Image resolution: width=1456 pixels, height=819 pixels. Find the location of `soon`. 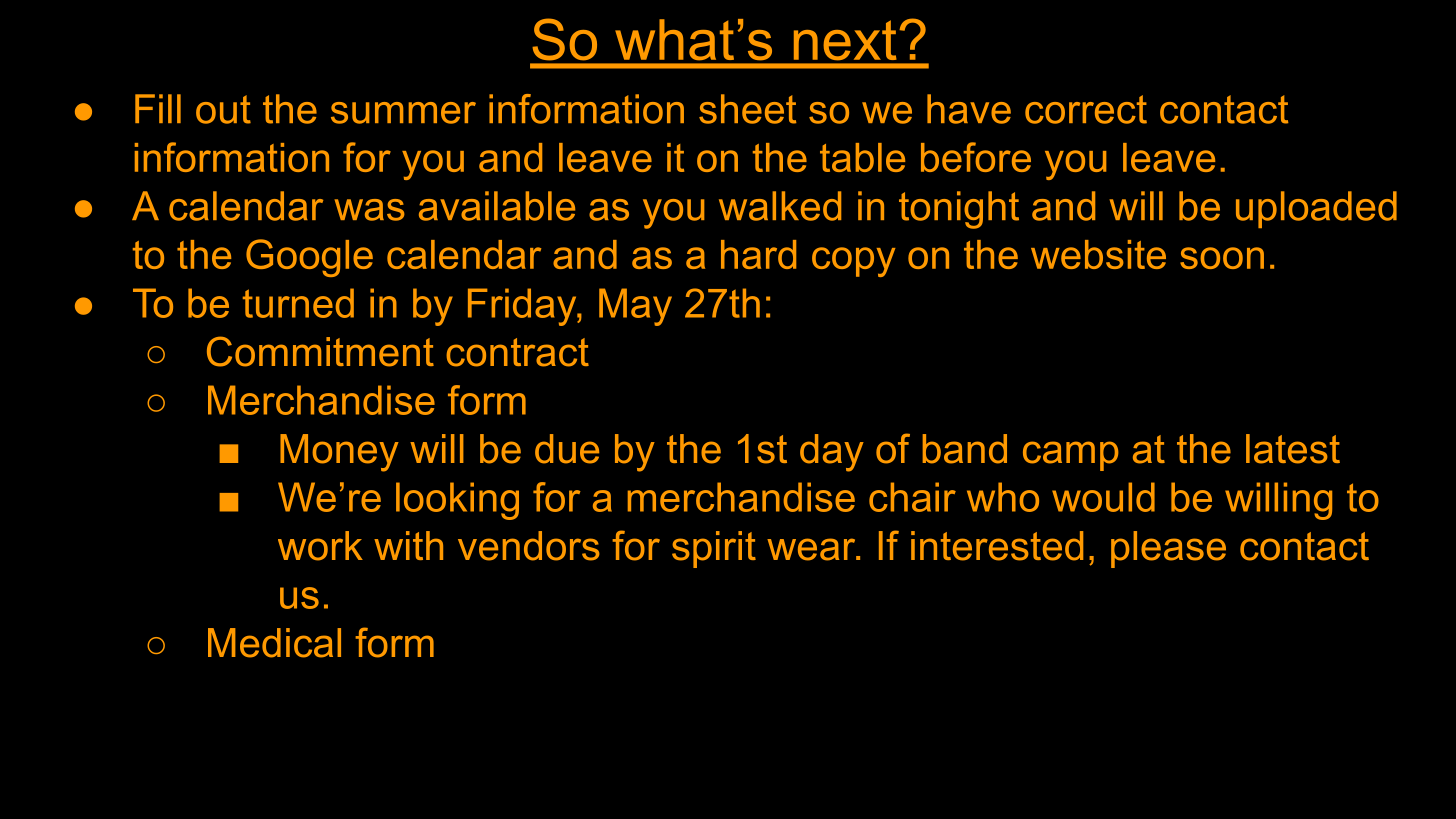

soon is located at coordinates (1222, 258).
